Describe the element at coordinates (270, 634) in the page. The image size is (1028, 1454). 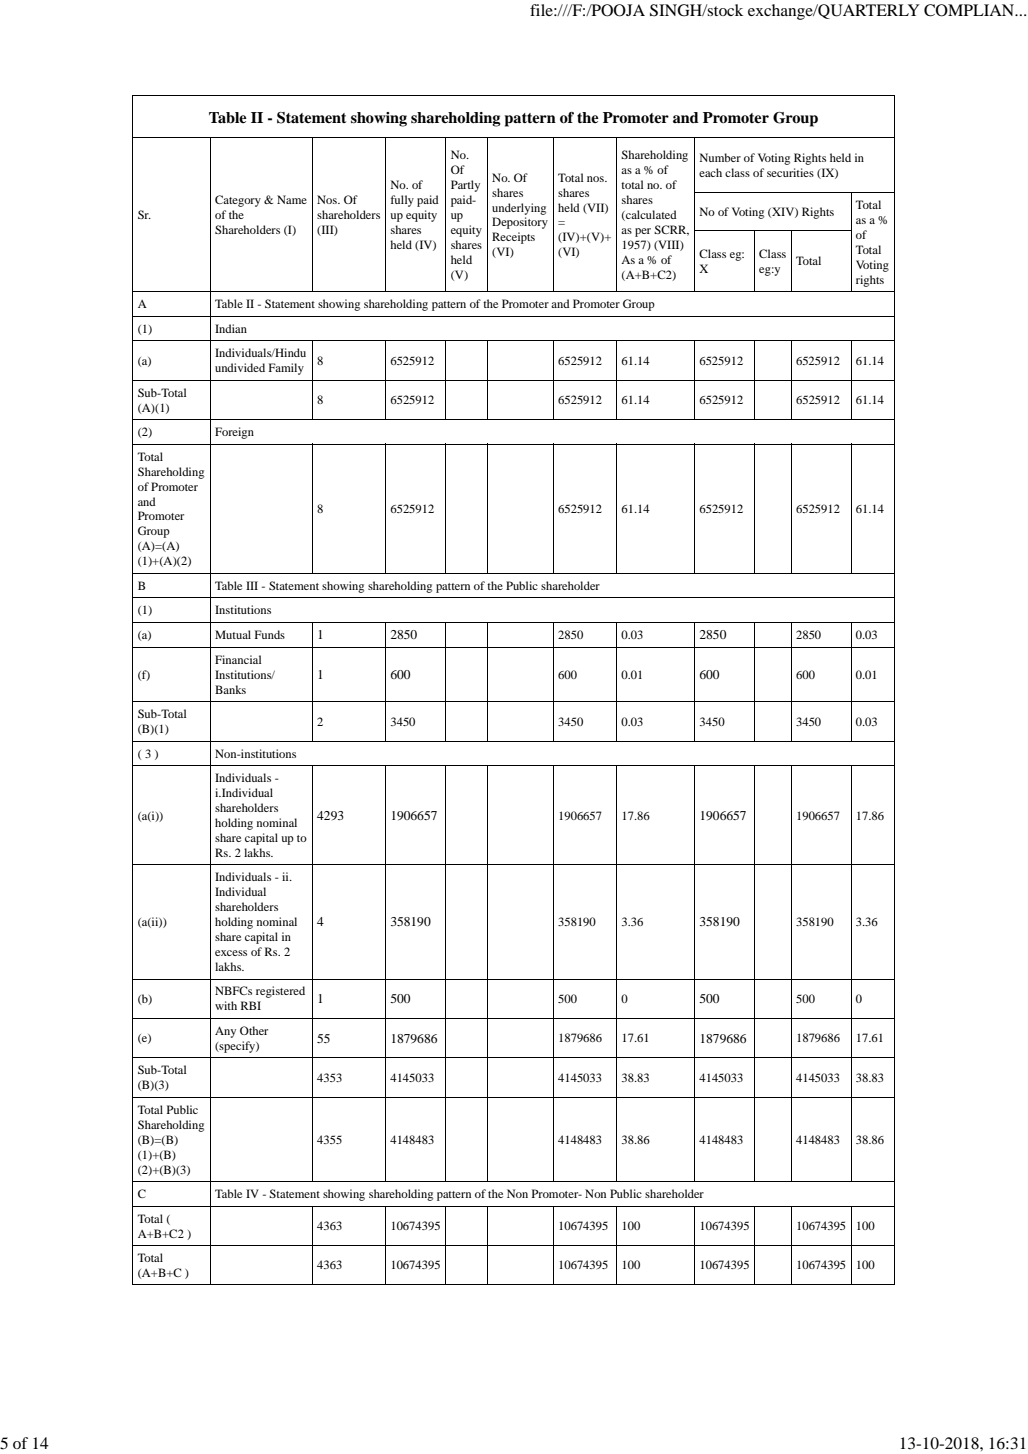
I see `Funds` at that location.
